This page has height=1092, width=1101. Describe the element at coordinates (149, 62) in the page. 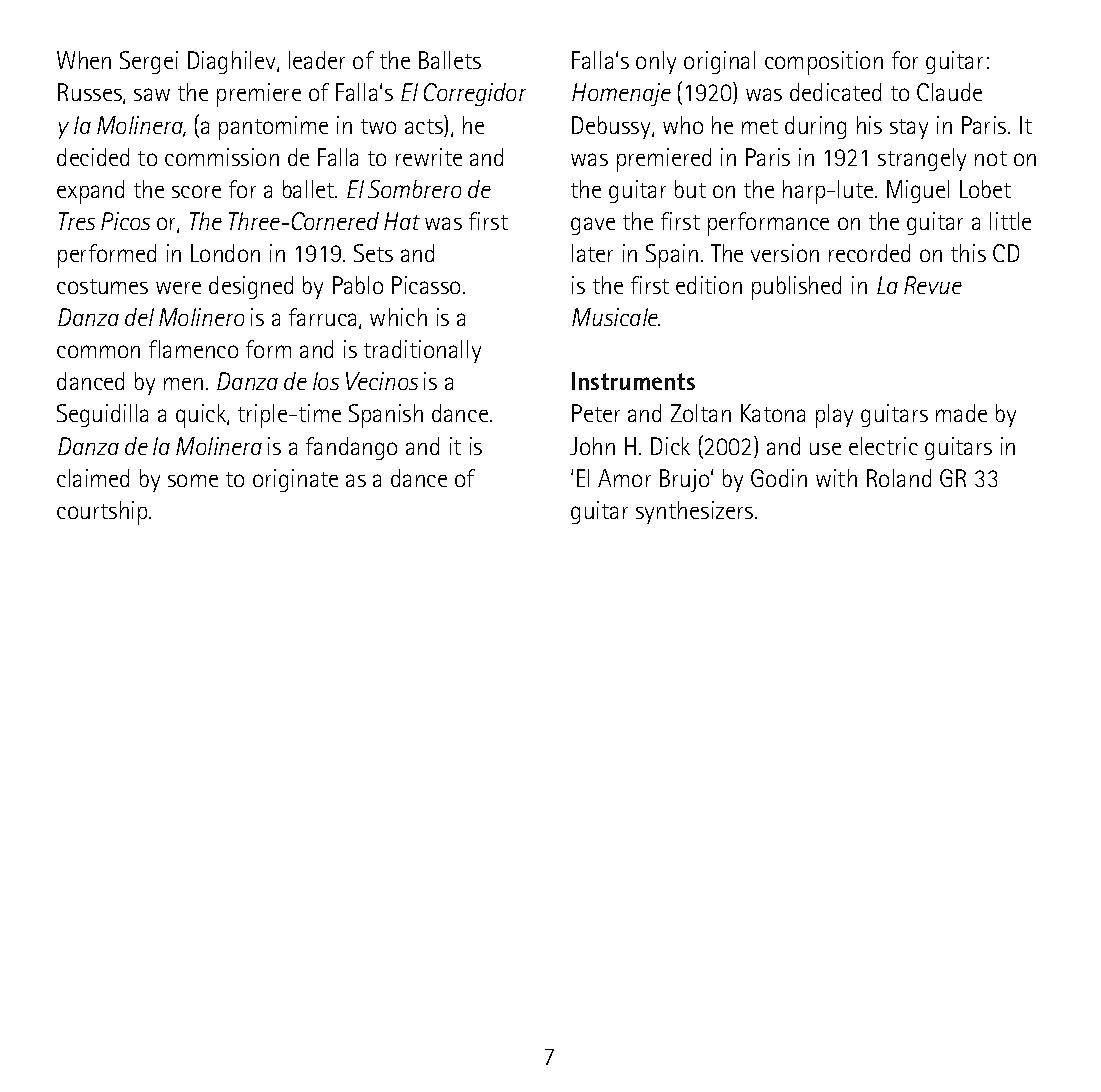

I see `Sergei` at that location.
